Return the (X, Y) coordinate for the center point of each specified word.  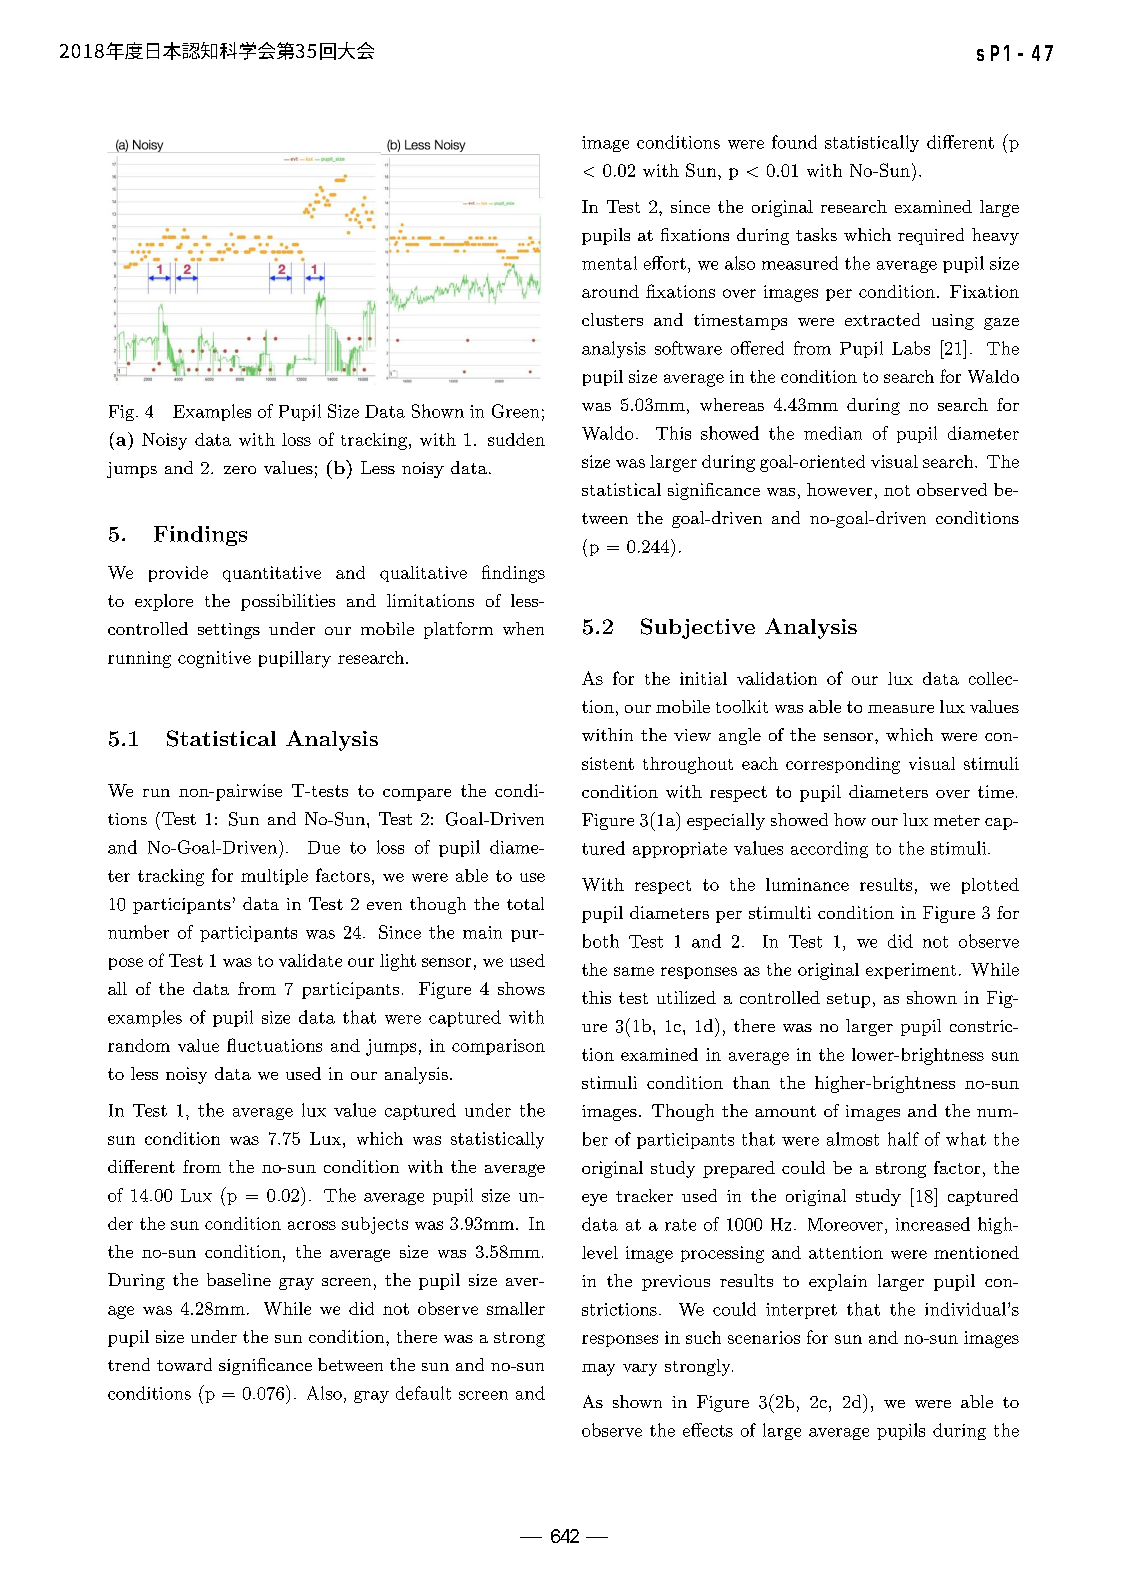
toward (184, 1364)
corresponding (843, 765)
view (692, 735)
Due (324, 847)
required (931, 236)
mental (609, 263)
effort (665, 263)
